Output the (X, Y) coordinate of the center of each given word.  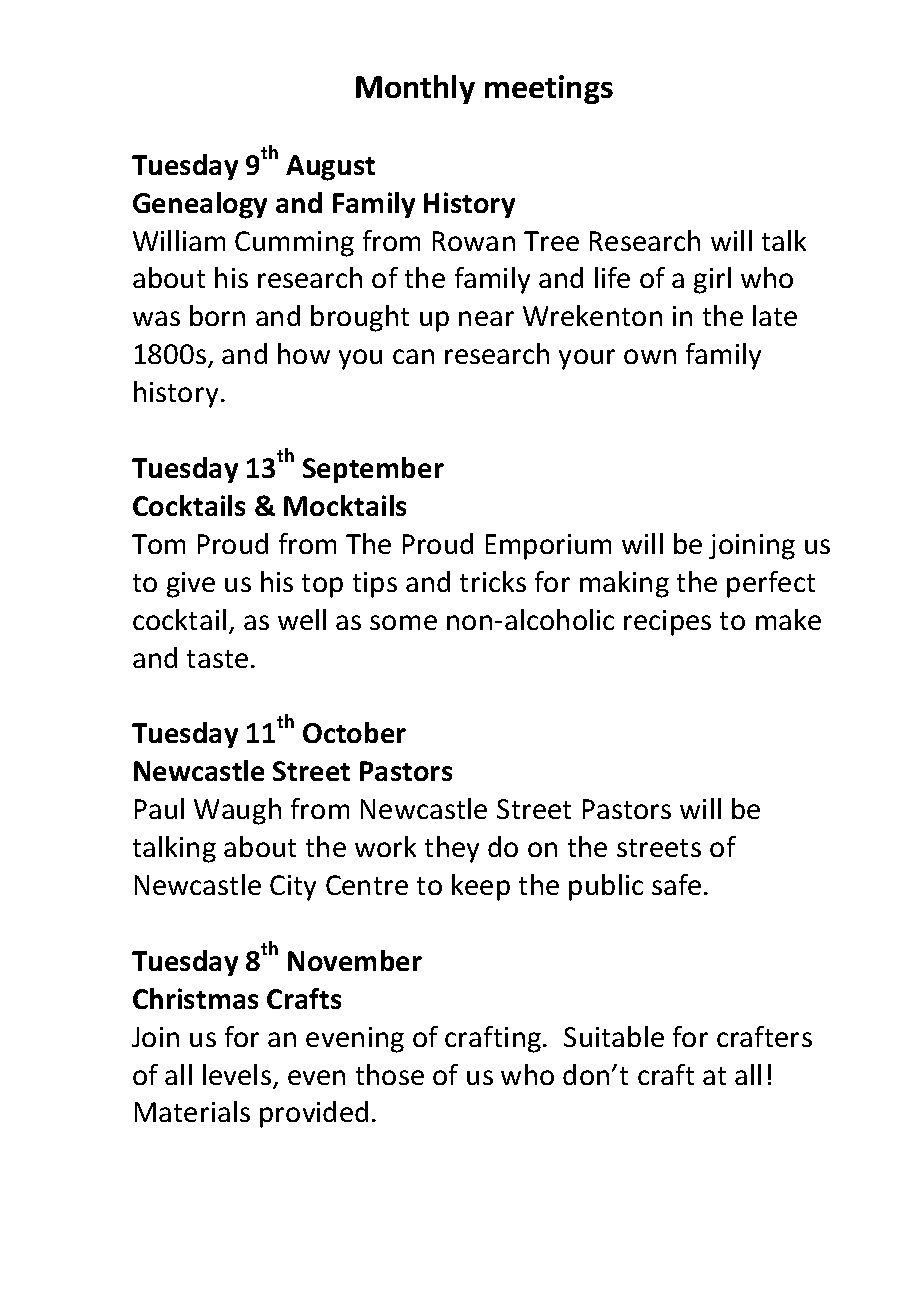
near (486, 318)
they (452, 849)
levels (238, 1076)
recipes (667, 623)
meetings (549, 89)
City (293, 888)
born (217, 315)
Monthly (415, 89)
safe (676, 884)
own (650, 356)
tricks (493, 581)
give (191, 585)
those (390, 1074)
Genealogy (200, 205)
